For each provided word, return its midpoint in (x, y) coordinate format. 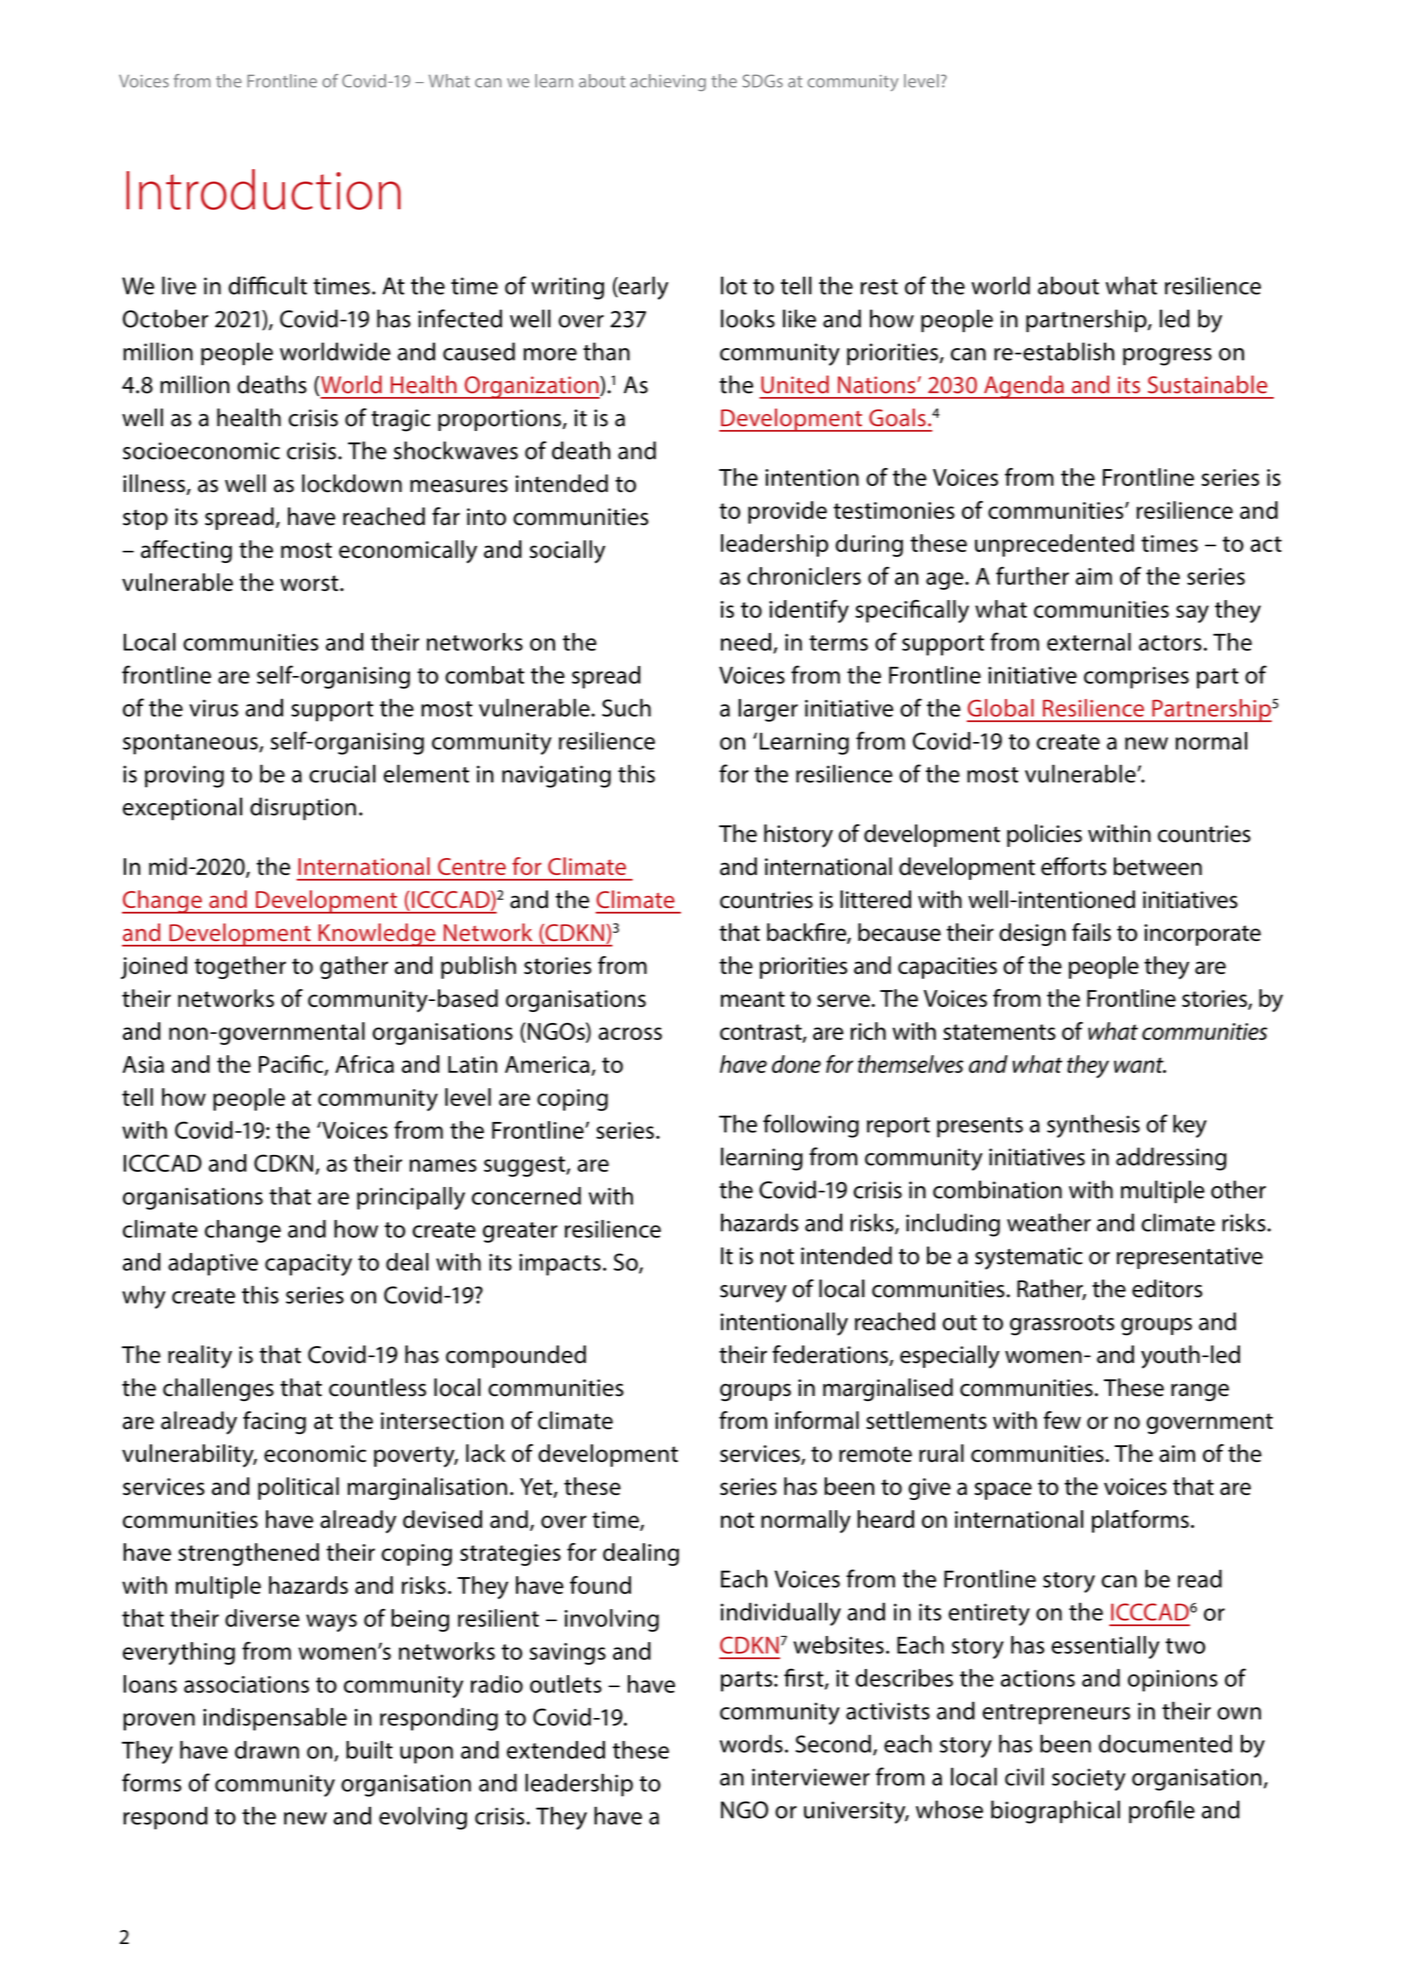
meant (753, 999)
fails (1091, 932)
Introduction (263, 189)
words (751, 1743)
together (240, 967)
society (1089, 1779)
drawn (267, 1750)
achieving (668, 82)
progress (1167, 357)
